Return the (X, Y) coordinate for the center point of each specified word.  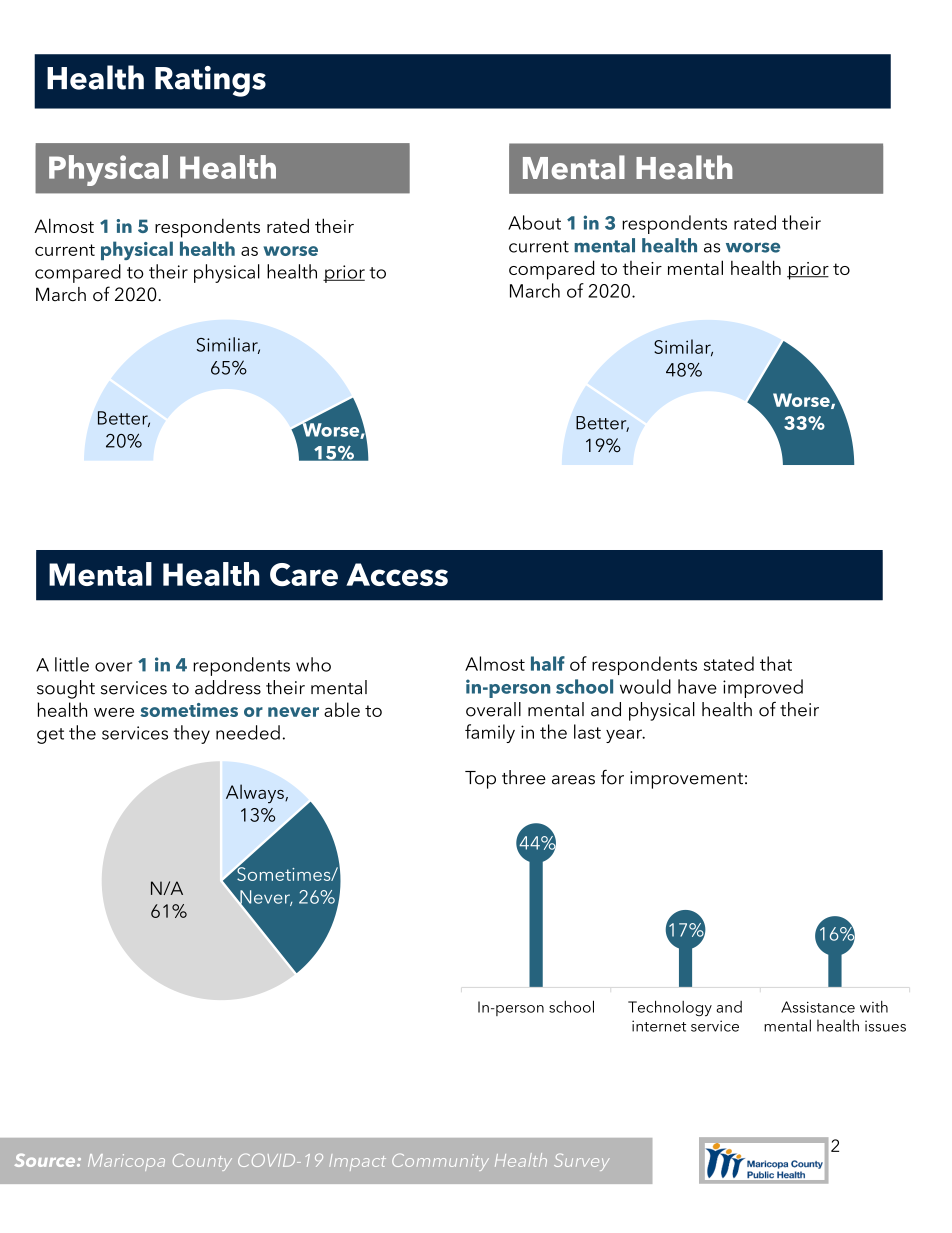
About (534, 222)
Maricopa (126, 1162)
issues (885, 1026)
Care (304, 574)
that (776, 663)
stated (729, 663)
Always (256, 793)
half (548, 663)
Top (480, 780)
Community (440, 1162)
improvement (686, 780)
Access (397, 574)
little (72, 664)
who (313, 664)
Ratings (210, 81)
